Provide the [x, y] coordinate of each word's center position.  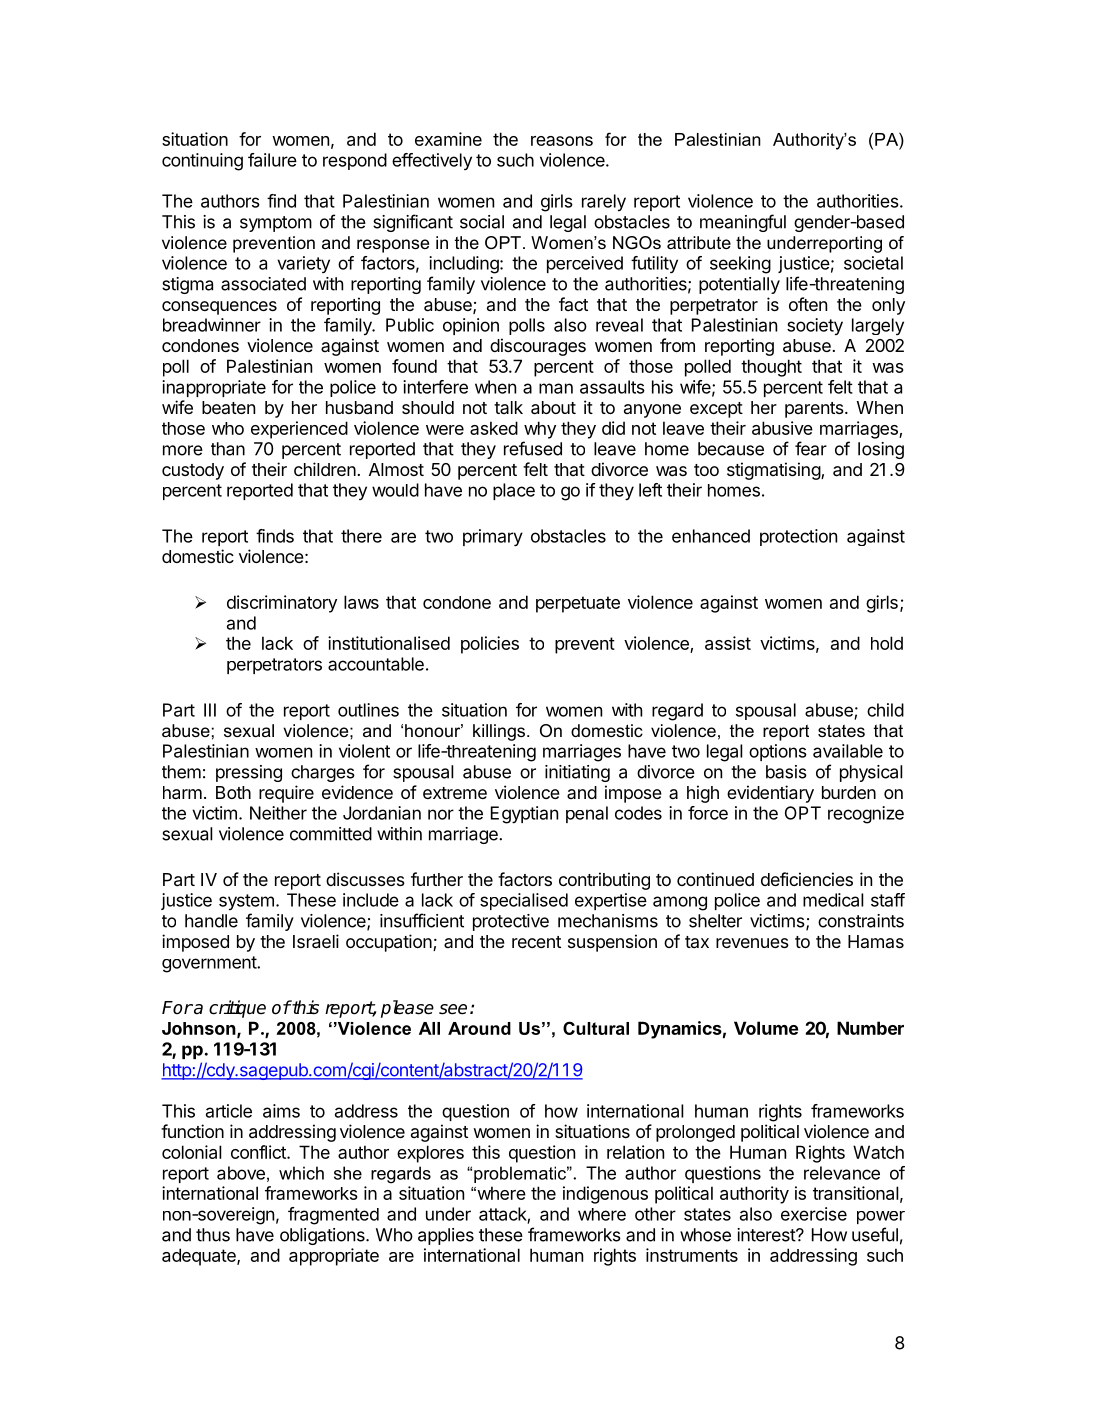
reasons [562, 141]
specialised [524, 901]
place [514, 491]
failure [272, 160]
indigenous [605, 1195]
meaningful [743, 223]
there [361, 536]
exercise [814, 1214]
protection [798, 537]
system [246, 902]
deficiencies [807, 879]
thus [213, 1235]
